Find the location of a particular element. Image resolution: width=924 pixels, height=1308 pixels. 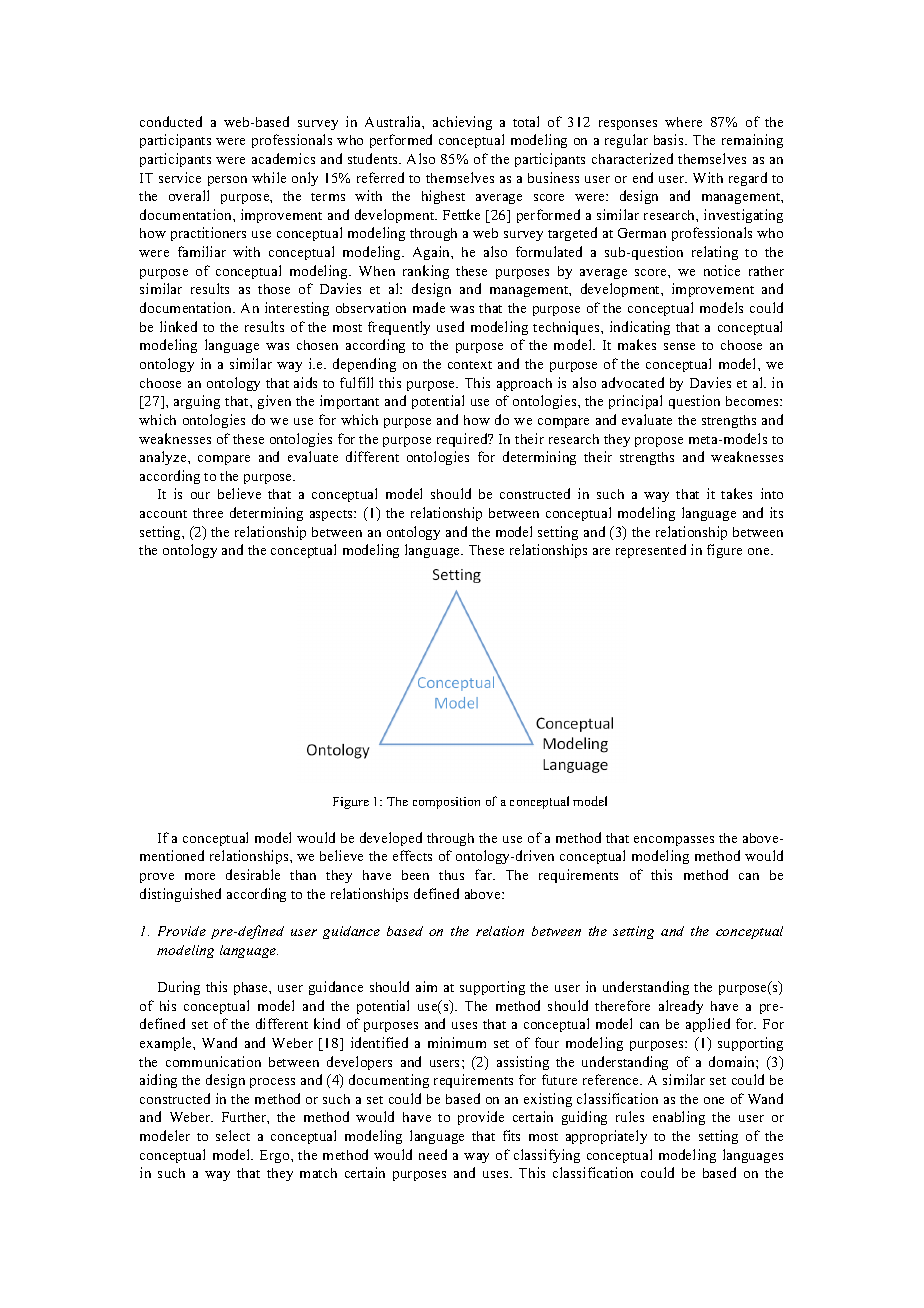

context is located at coordinates (470, 365).
